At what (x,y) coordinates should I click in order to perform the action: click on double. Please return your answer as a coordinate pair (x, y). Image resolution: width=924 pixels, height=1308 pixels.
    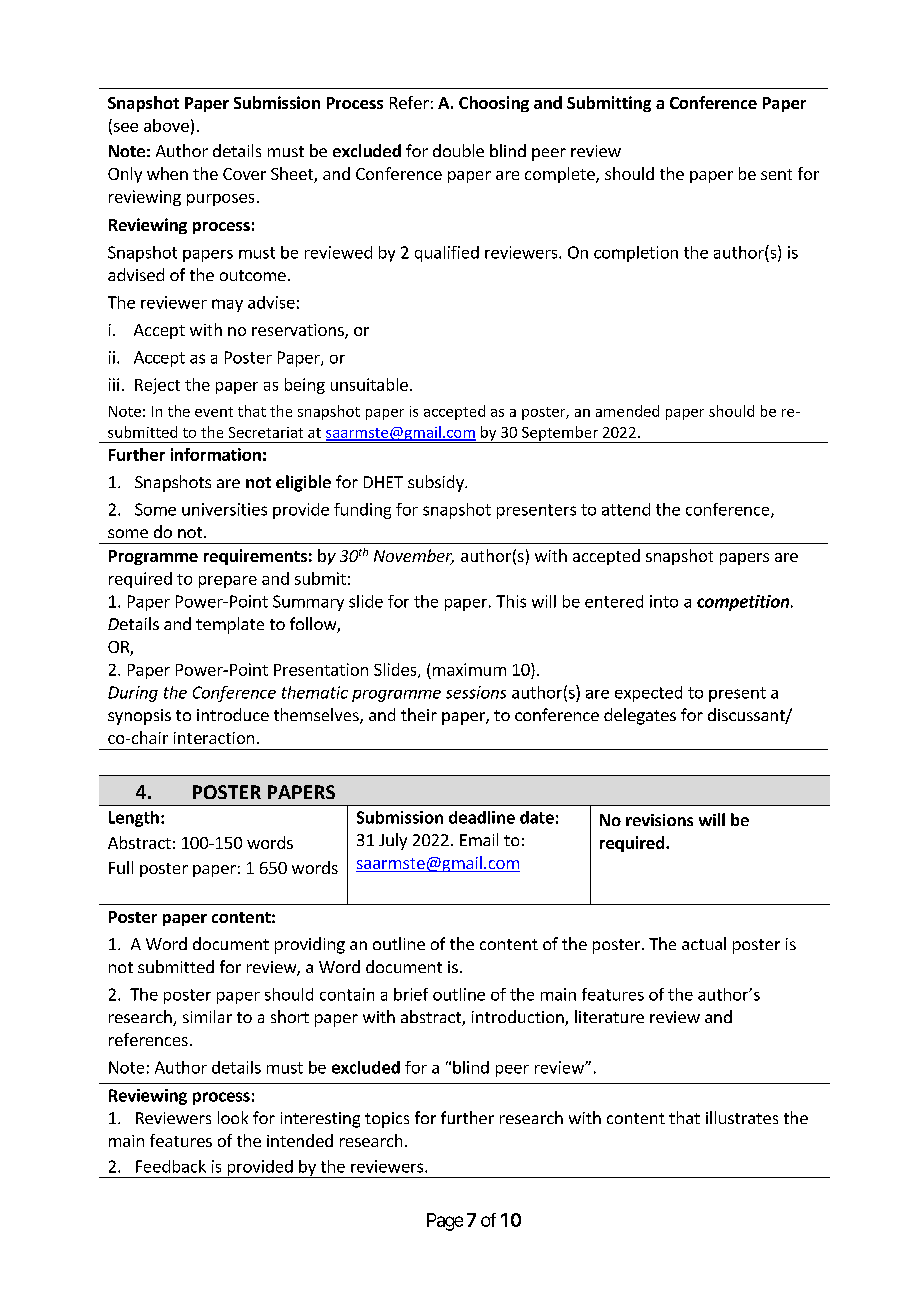
    Looking at the image, I should click on (458, 150).
